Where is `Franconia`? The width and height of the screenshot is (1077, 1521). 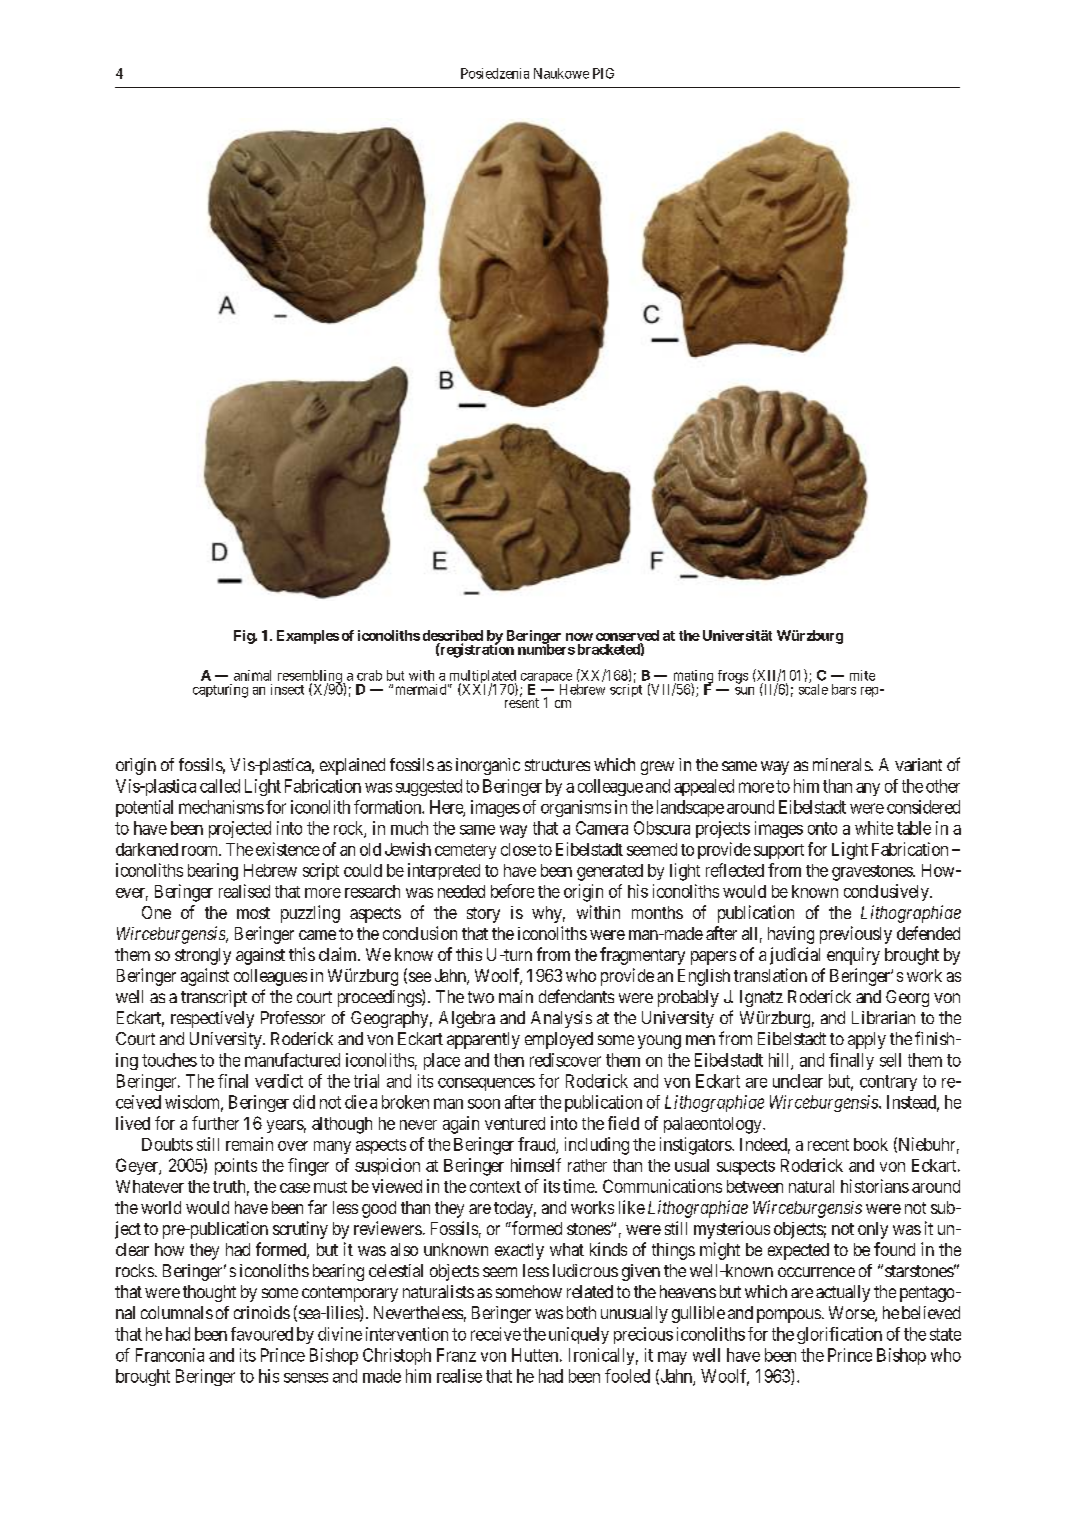
Franconia is located at coordinates (170, 1355).
